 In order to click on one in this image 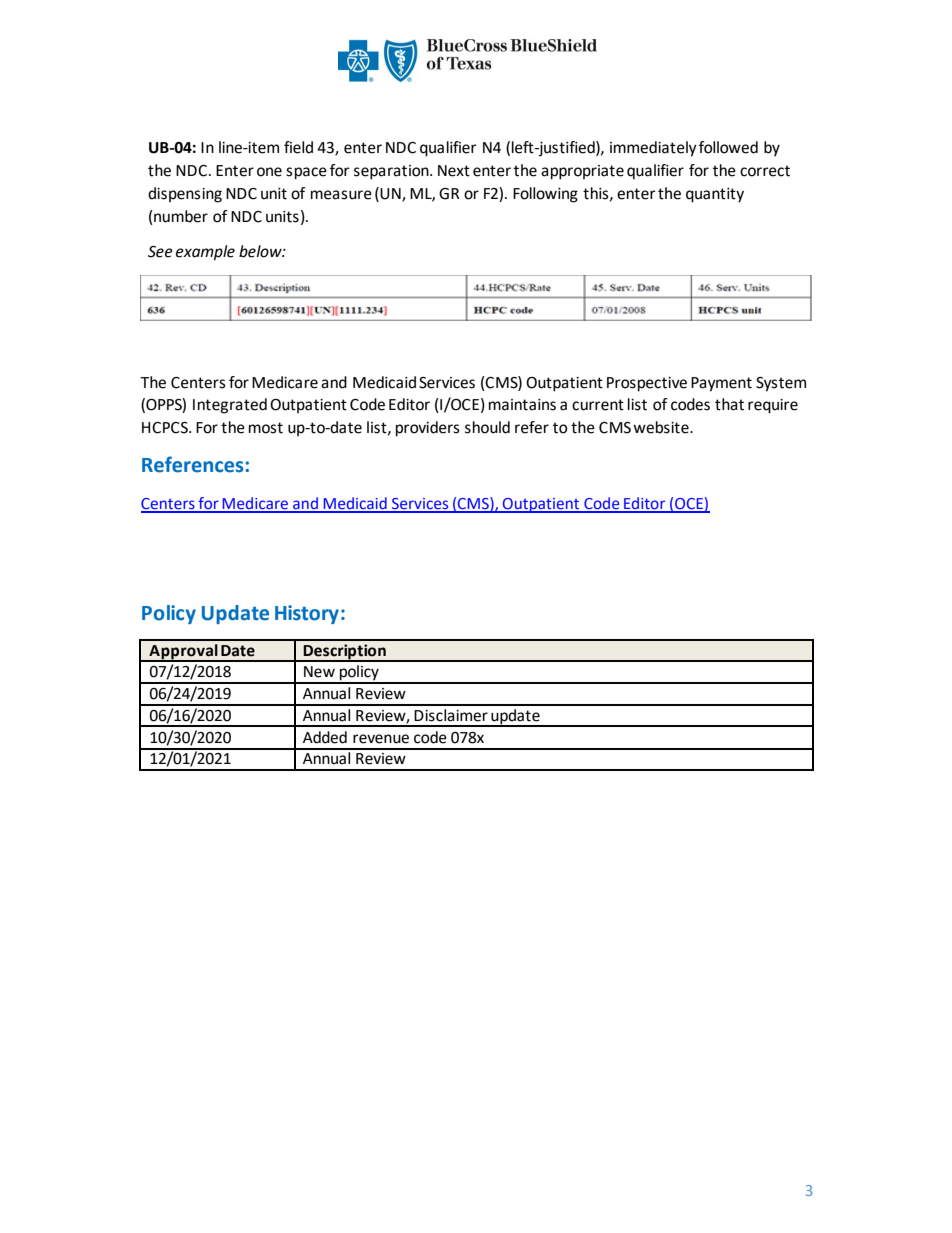, I will do `click(269, 172)`.
